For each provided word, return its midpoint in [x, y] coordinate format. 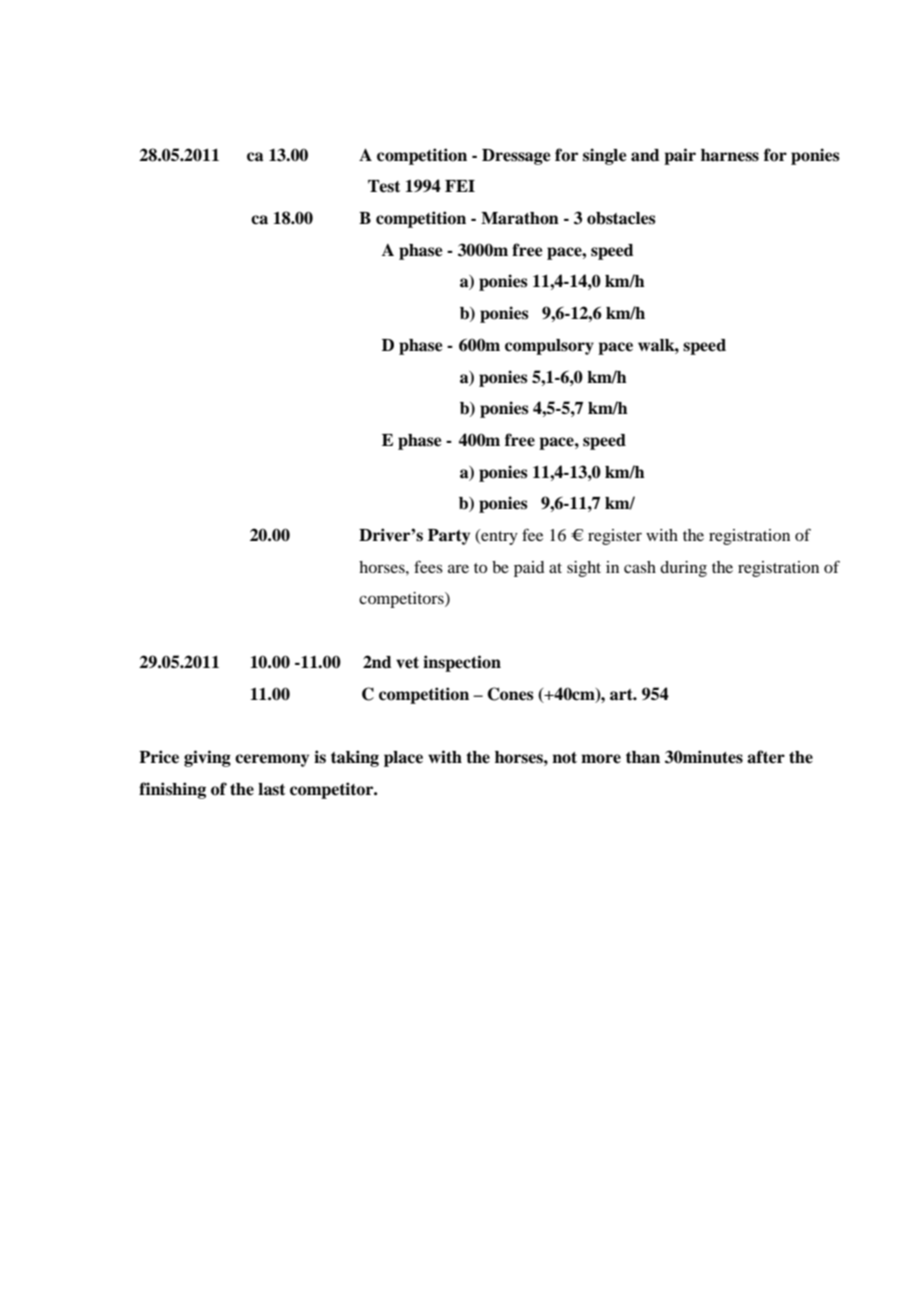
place [403, 759]
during [683, 569]
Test [384, 186]
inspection [462, 663]
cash [640, 567]
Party [449, 537]
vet [407, 663]
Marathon [520, 218]
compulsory [549, 347]
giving [207, 758]
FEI [460, 186]
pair [680, 156]
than [643, 757]
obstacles [621, 218]
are [458, 568]
